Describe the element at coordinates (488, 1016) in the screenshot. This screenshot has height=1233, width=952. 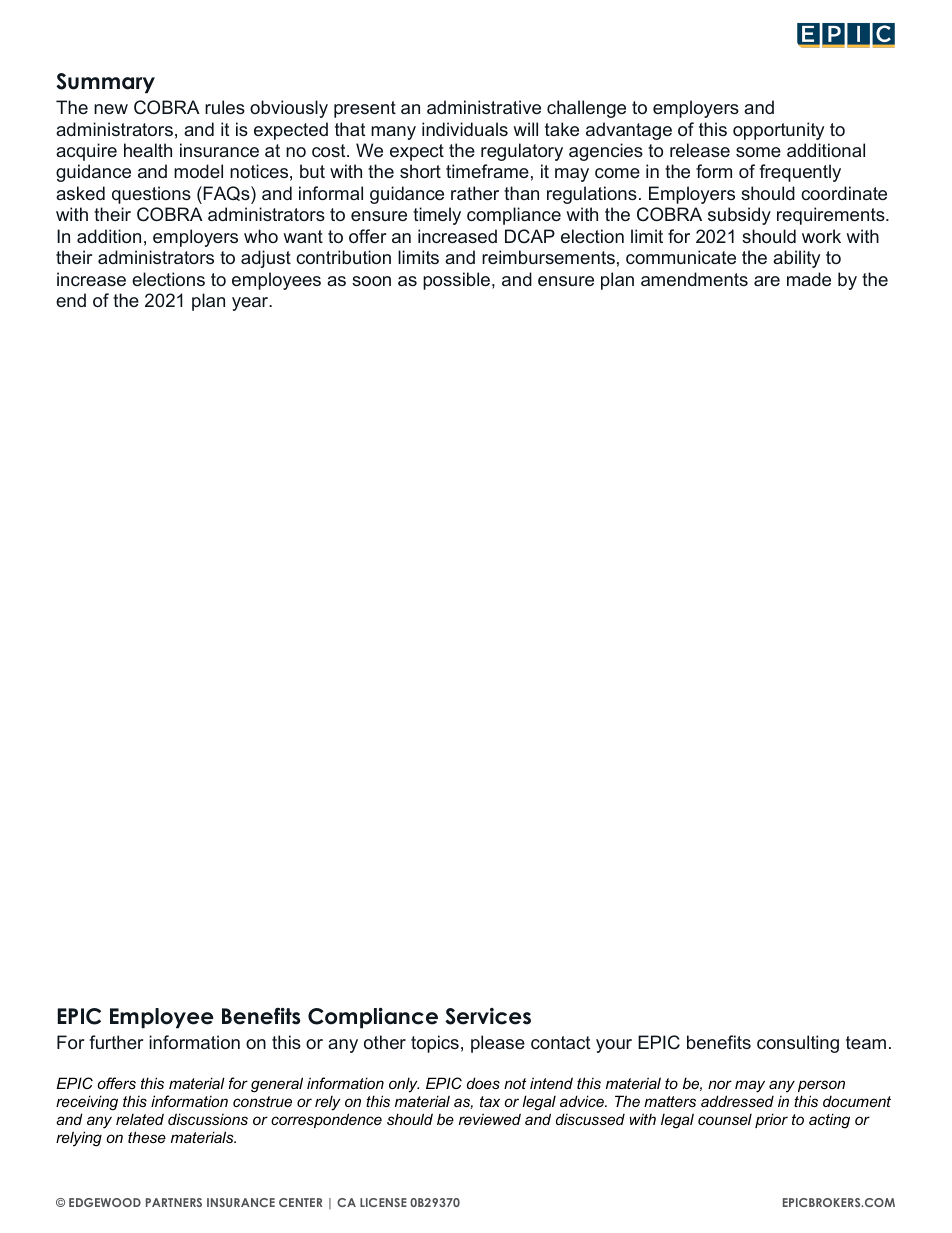
I see `Services` at that location.
